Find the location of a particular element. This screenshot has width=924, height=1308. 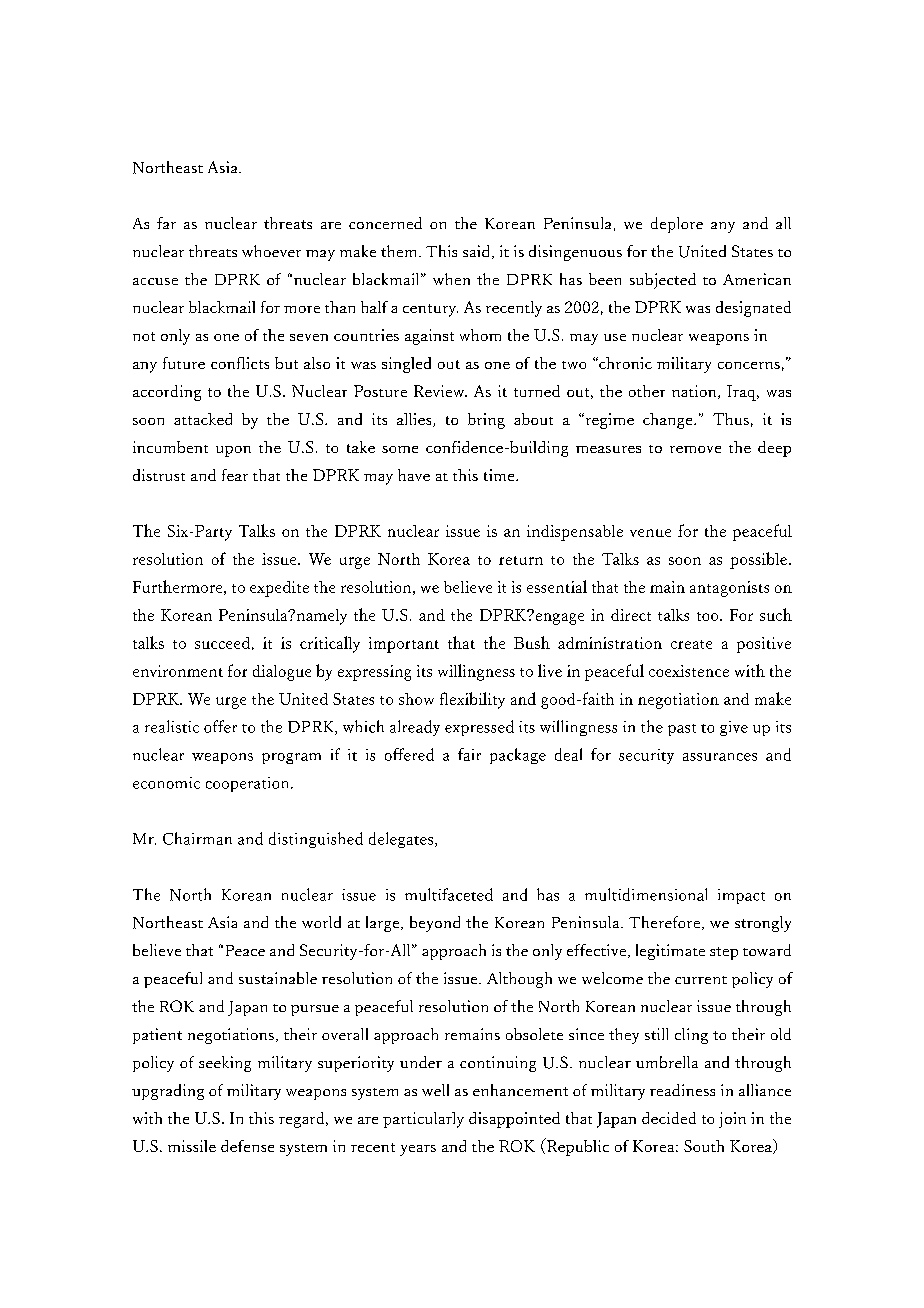

multifaceted is located at coordinates (449, 894).
